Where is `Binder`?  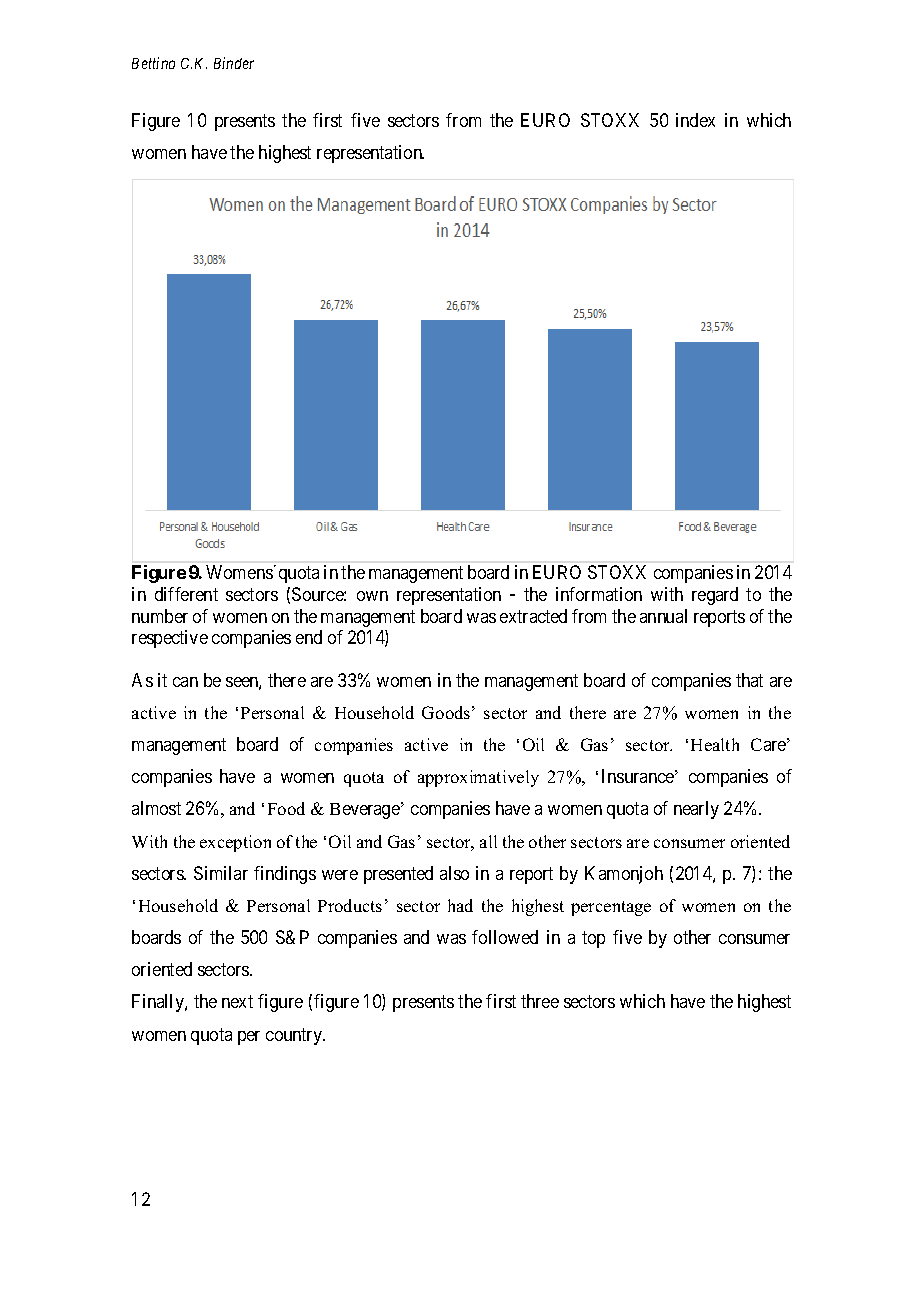
Binder is located at coordinates (234, 63).
